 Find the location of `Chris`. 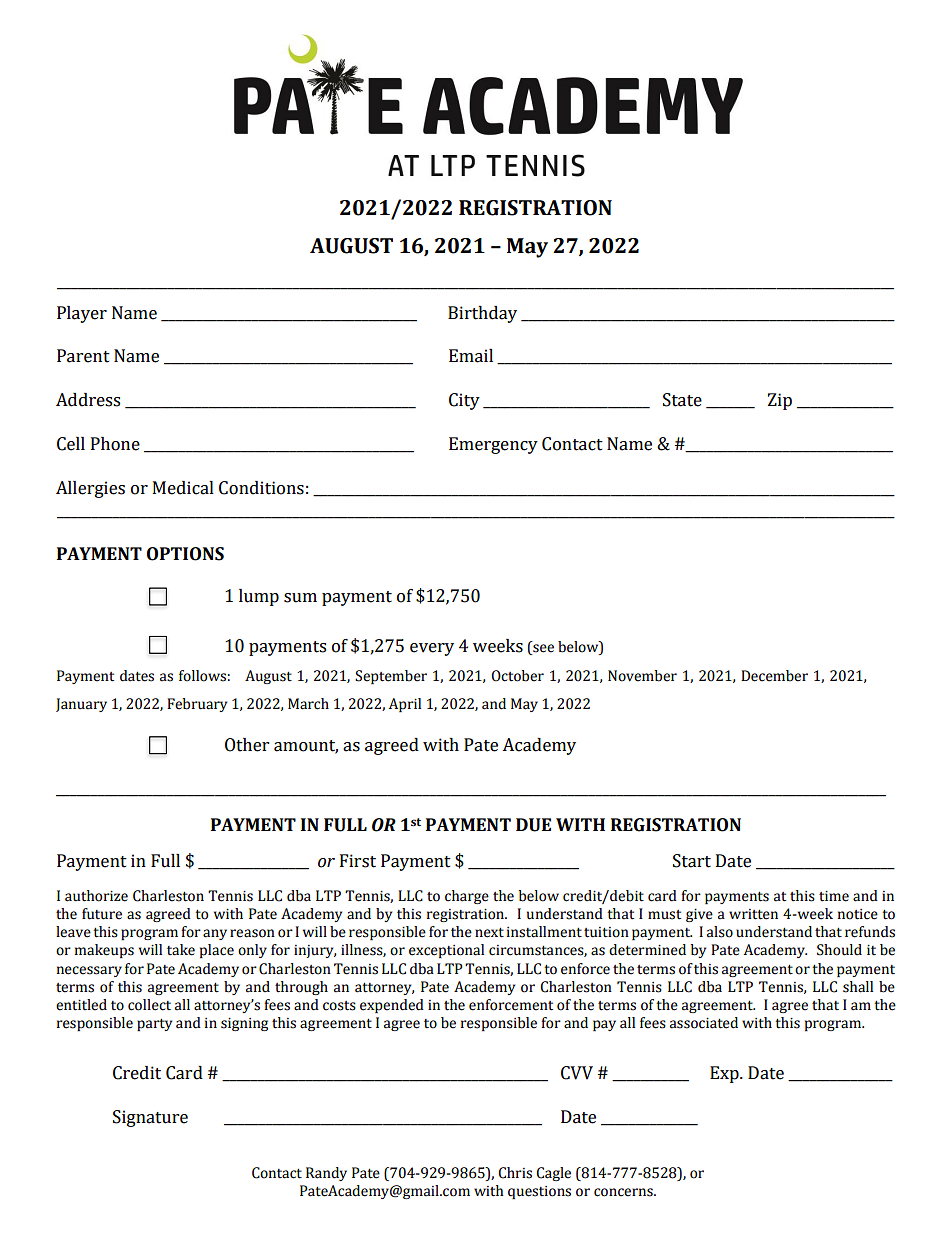

Chris is located at coordinates (515, 1173).
